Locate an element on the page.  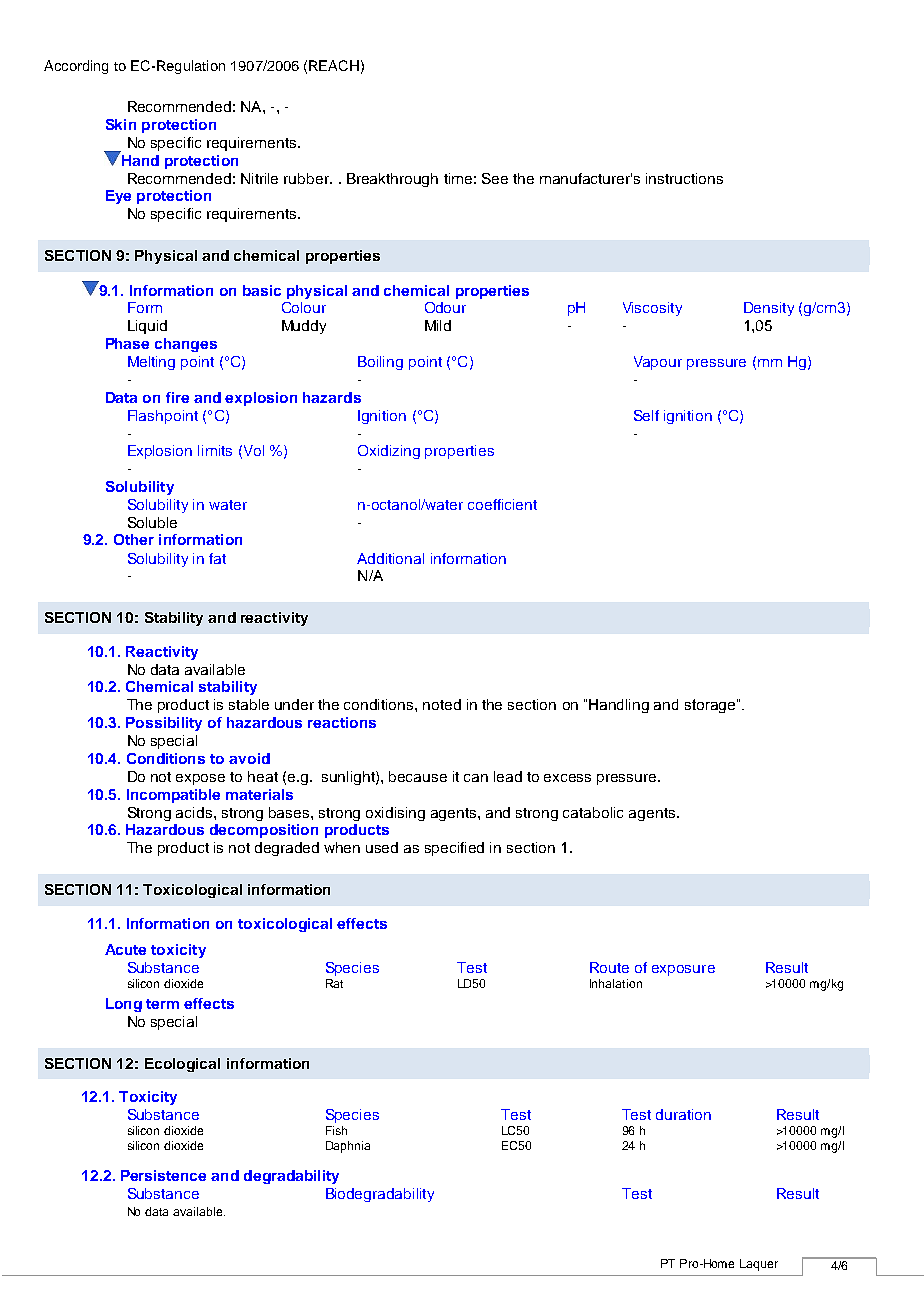
Laquer is located at coordinates (759, 1265).
